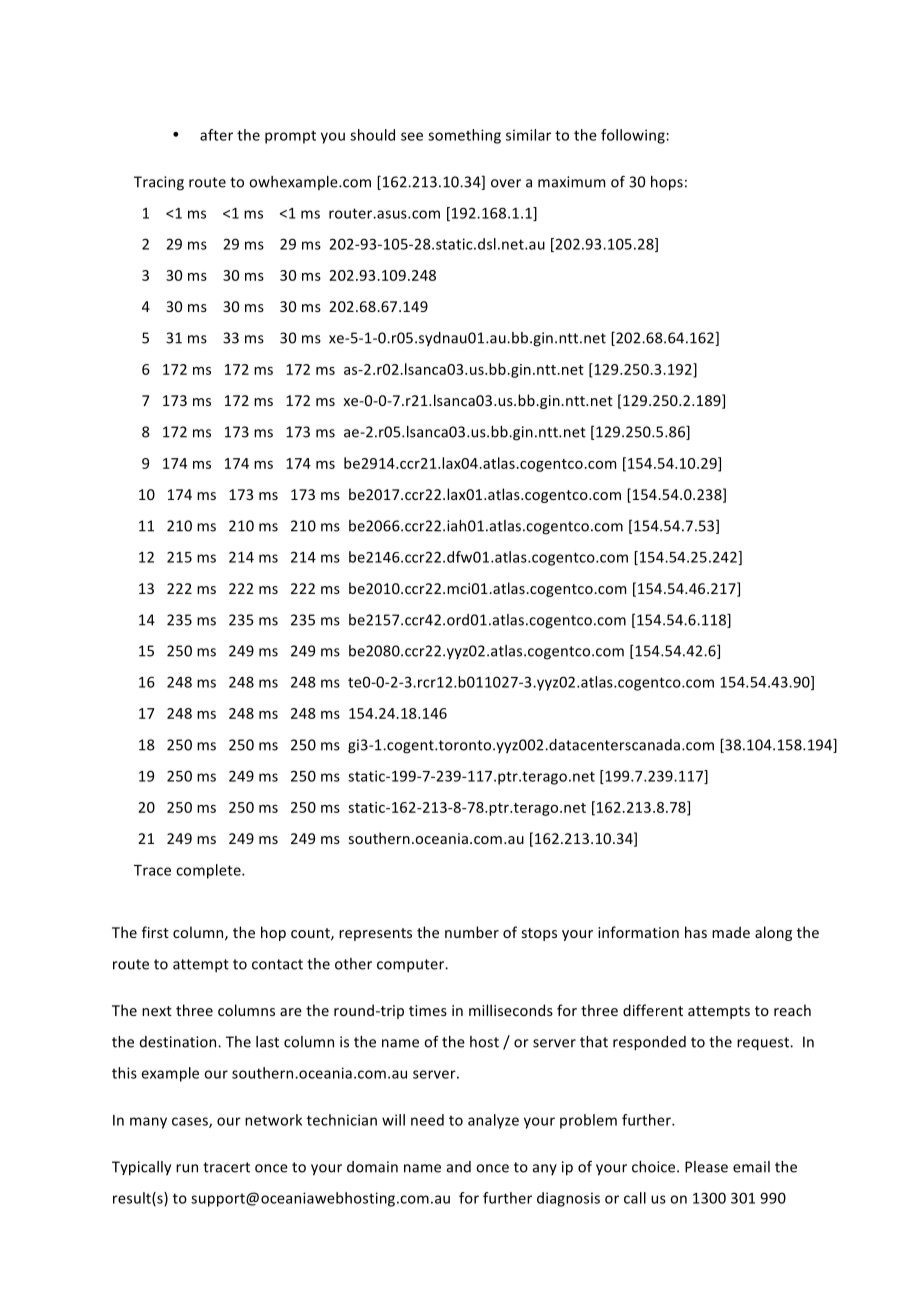 This screenshot has width=924, height=1308. Describe the element at coordinates (216, 135) in the screenshot. I see `after` at that location.
